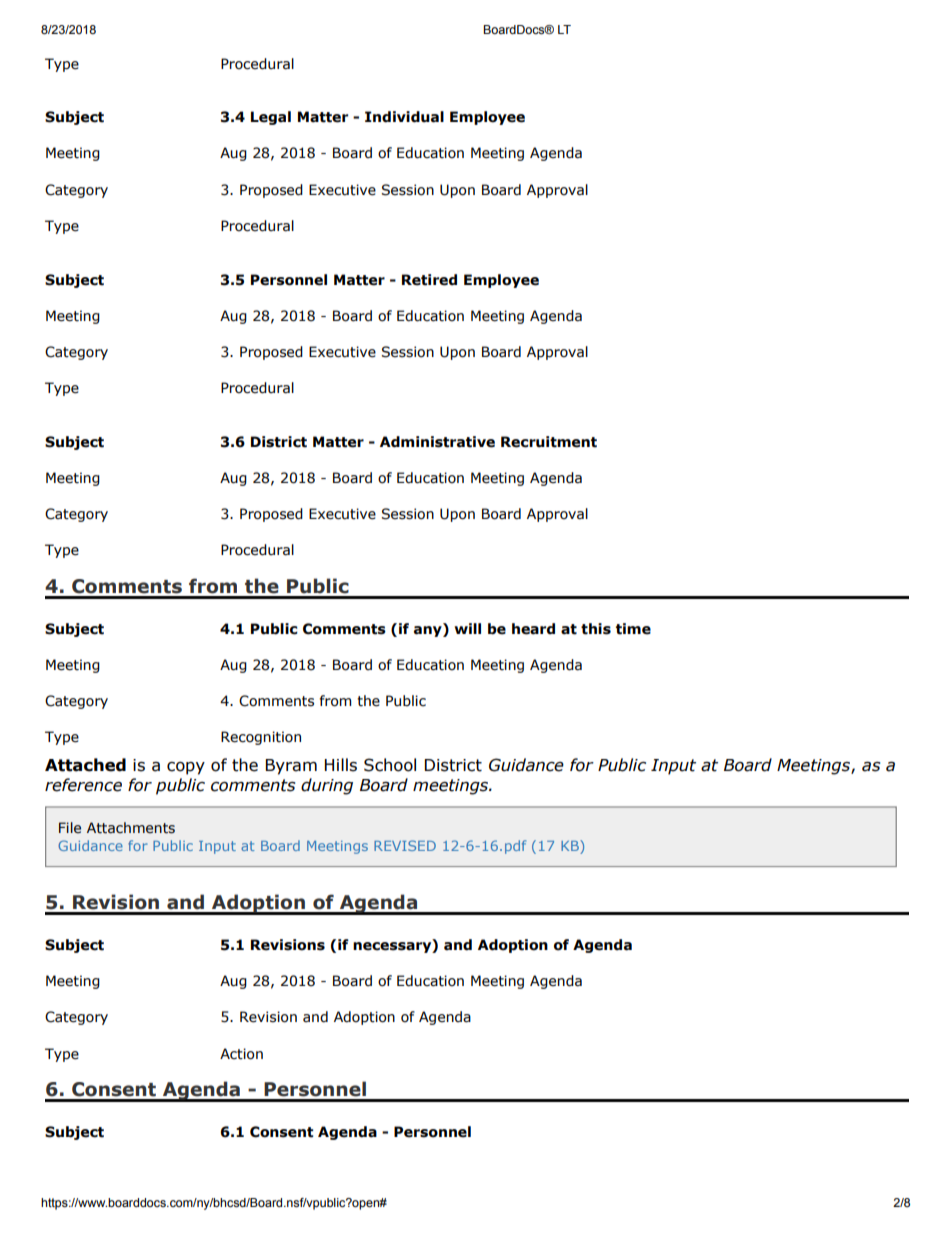 The image size is (952, 1233). What do you see at coordinates (429, 280) in the screenshot?
I see `Retired` at bounding box center [429, 280].
